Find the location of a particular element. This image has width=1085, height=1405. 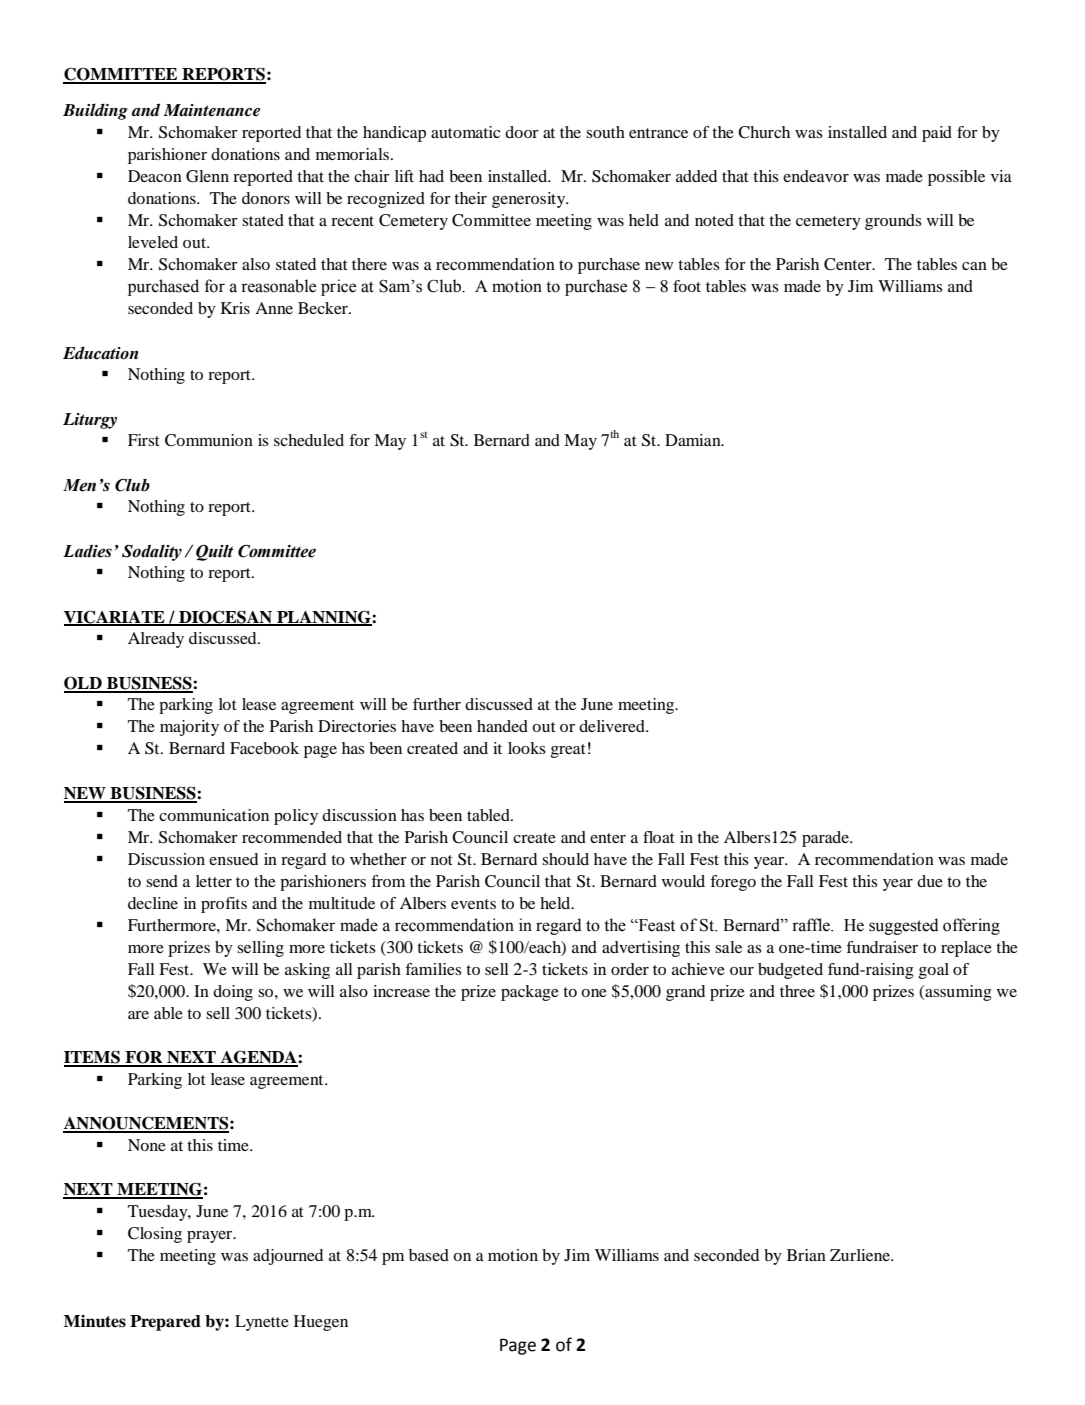

majority is located at coordinates (189, 728).
